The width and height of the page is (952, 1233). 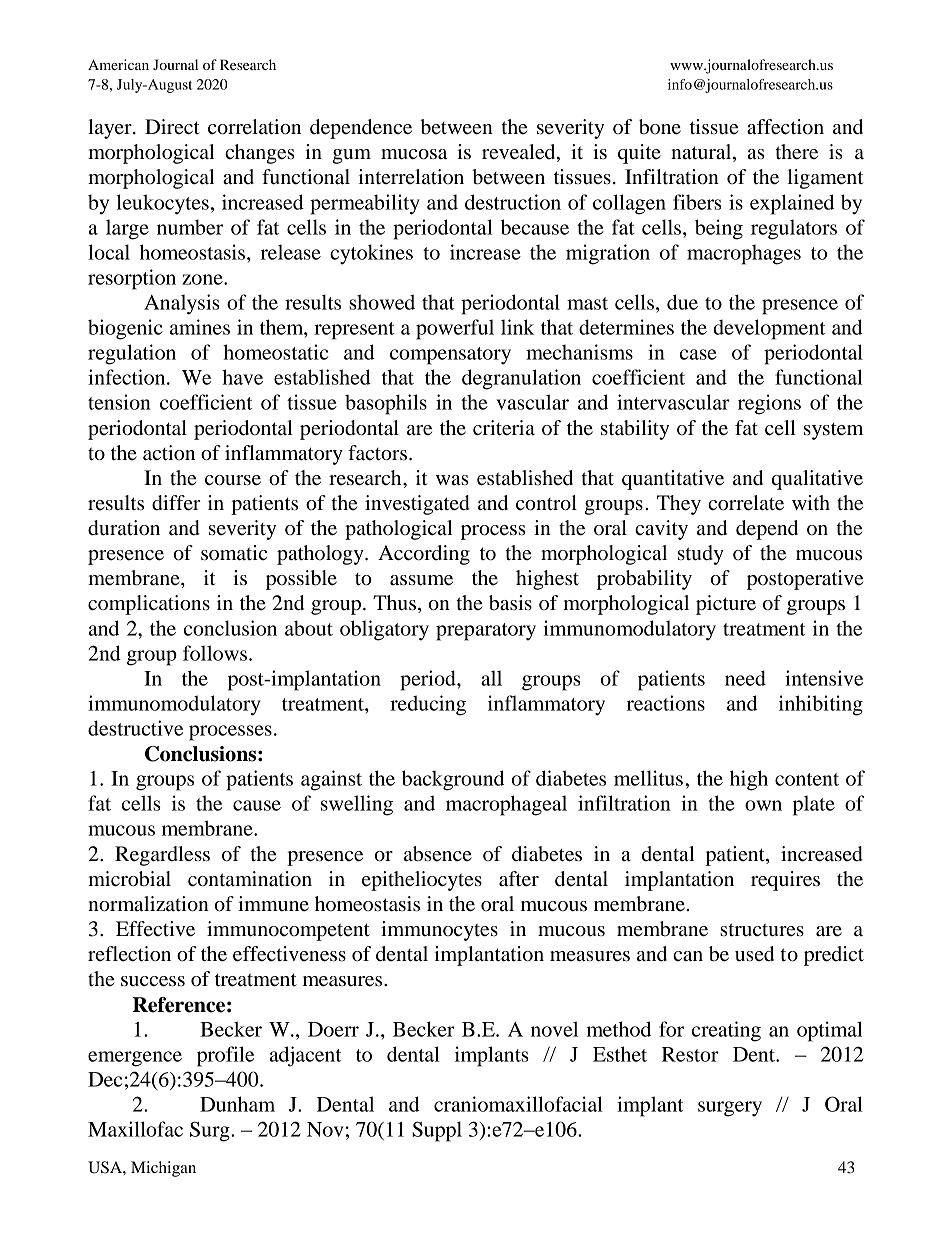 I want to click on absence, so click(x=438, y=854).
